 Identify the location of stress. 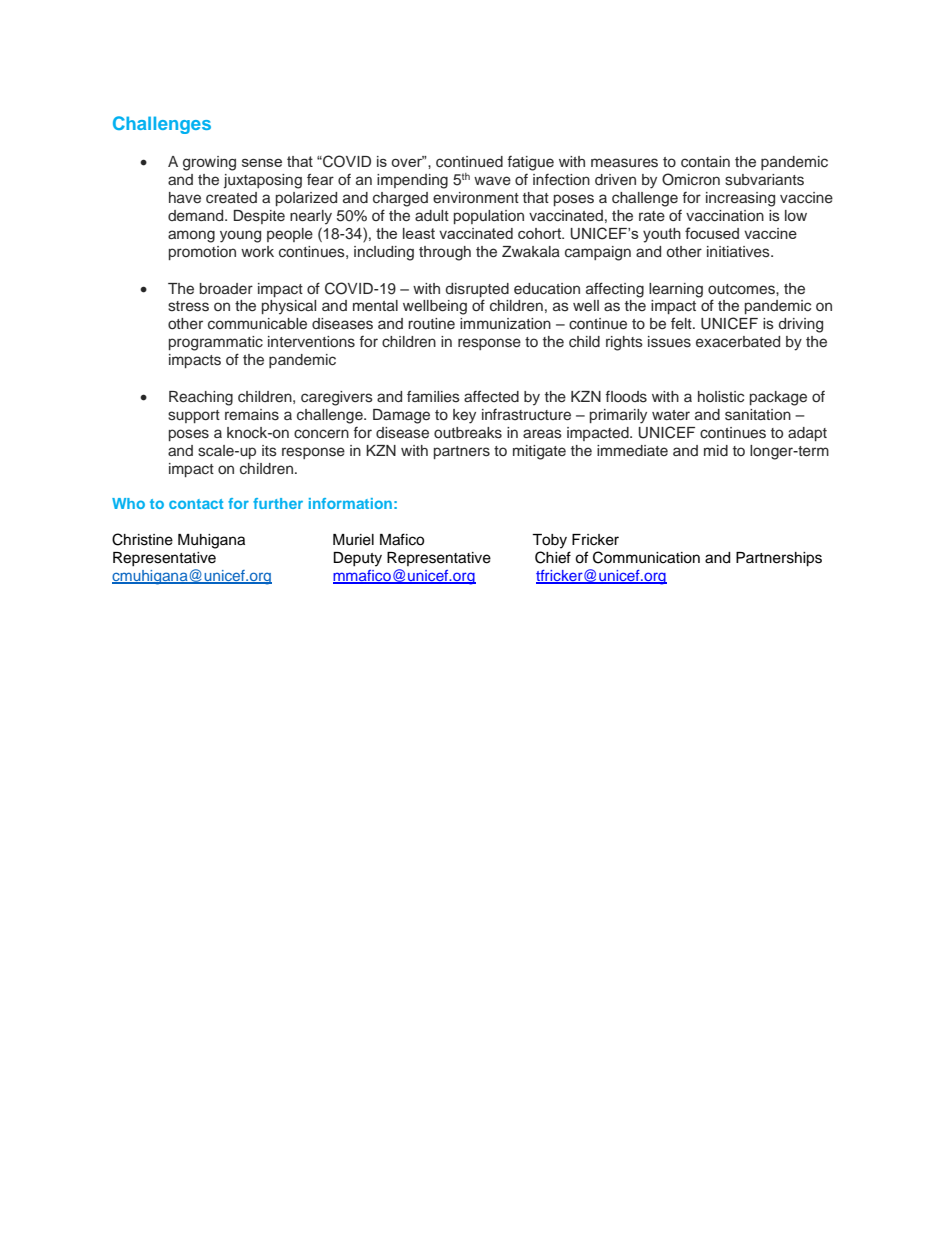
(188, 306).
